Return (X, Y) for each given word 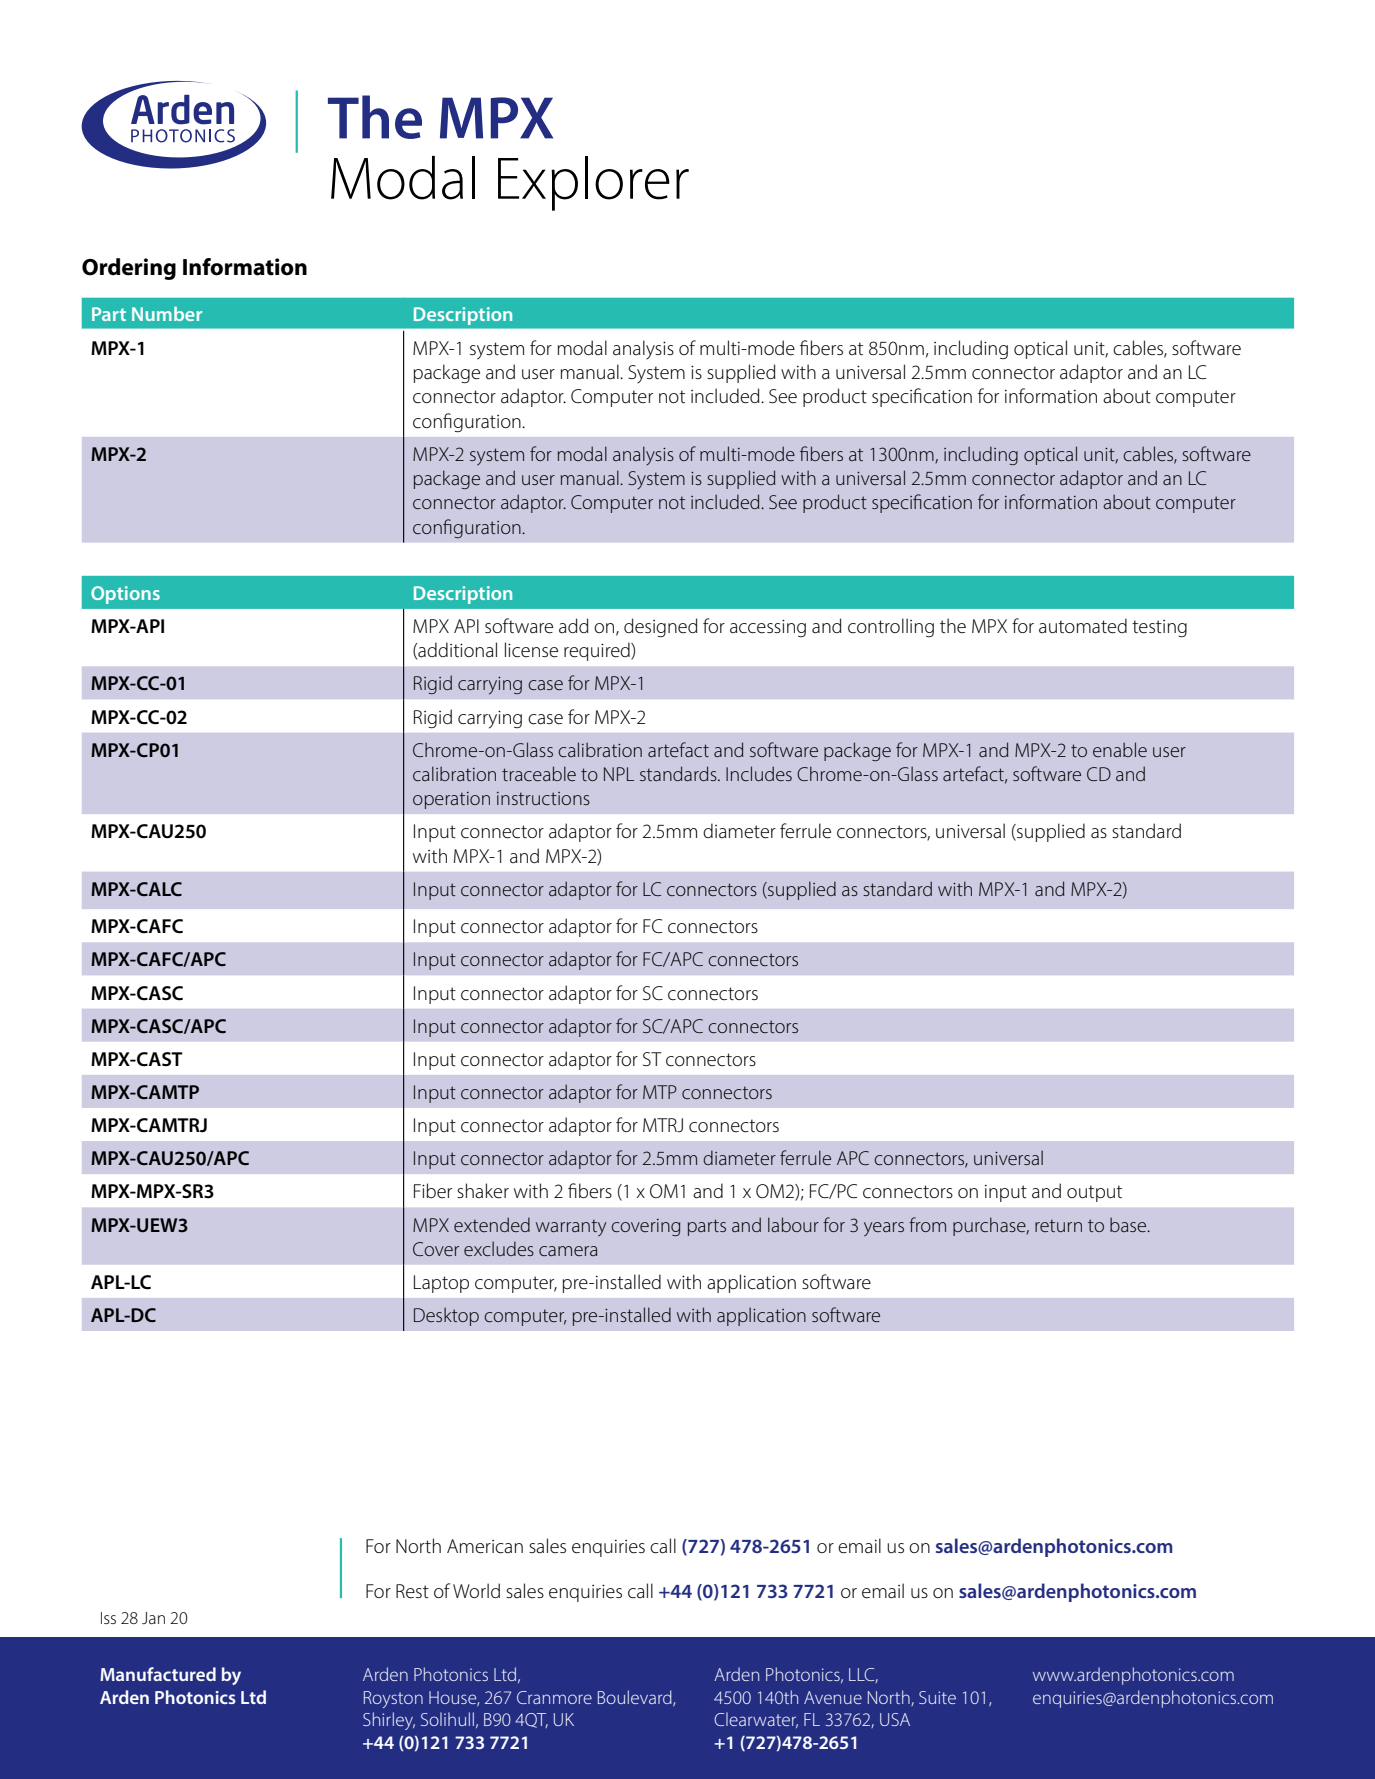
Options (125, 595)
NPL (619, 774)
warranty (571, 1228)
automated (1083, 626)
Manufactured (158, 1674)
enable (1120, 749)
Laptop (441, 1284)
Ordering (129, 269)
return (1058, 1225)
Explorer (593, 183)
